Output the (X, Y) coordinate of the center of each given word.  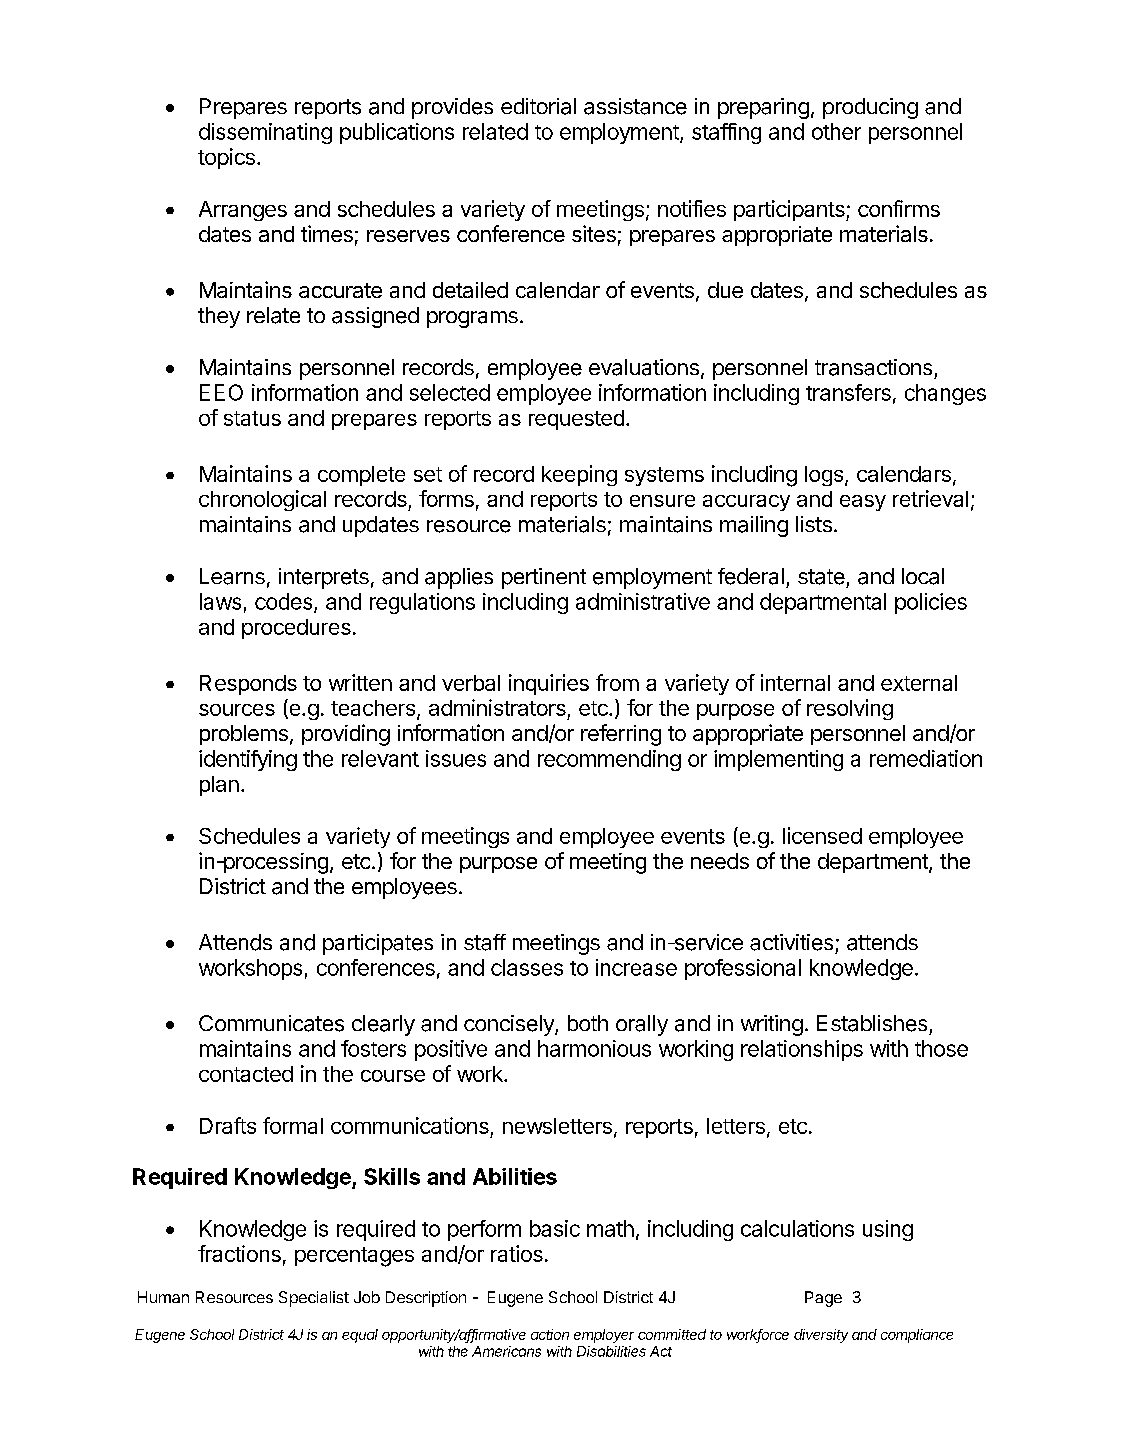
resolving (850, 709)
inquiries (549, 684)
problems (244, 735)
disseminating (265, 133)
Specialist (314, 1299)
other (836, 131)
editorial (538, 106)
